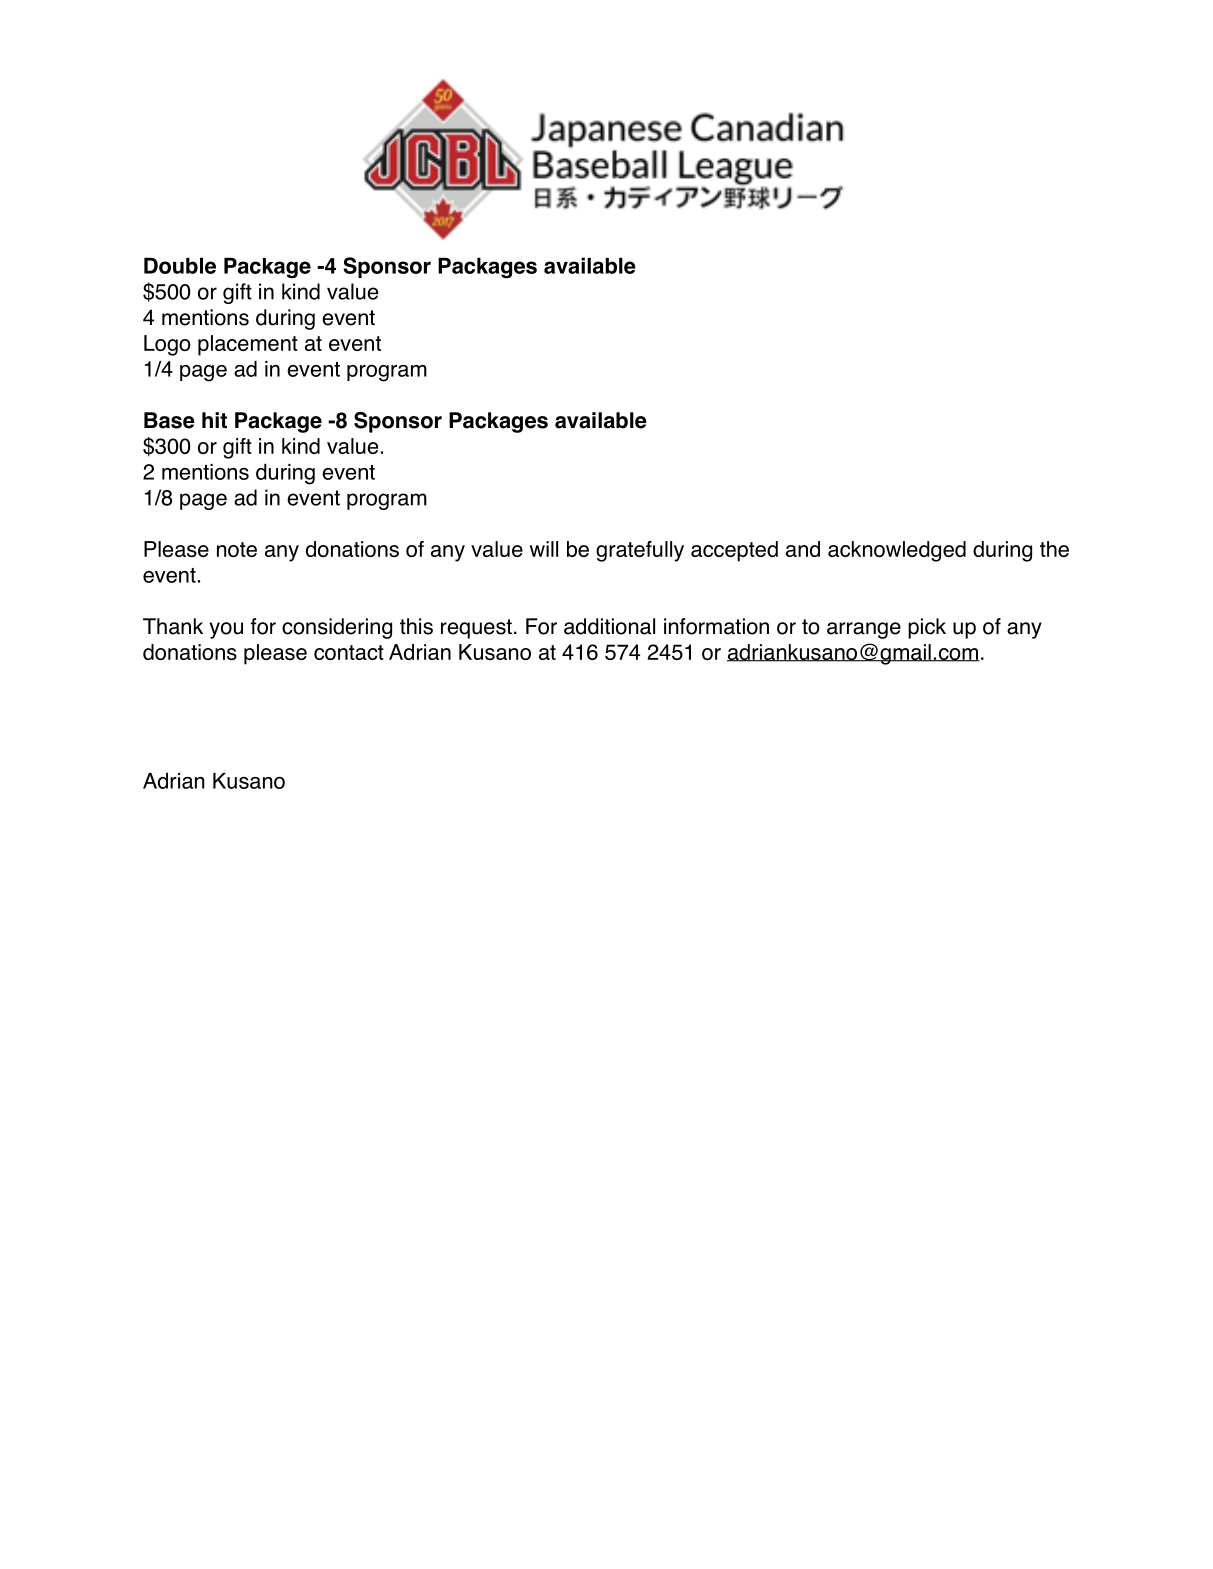  What do you see at coordinates (1054, 549) in the screenshot?
I see `the` at bounding box center [1054, 549].
